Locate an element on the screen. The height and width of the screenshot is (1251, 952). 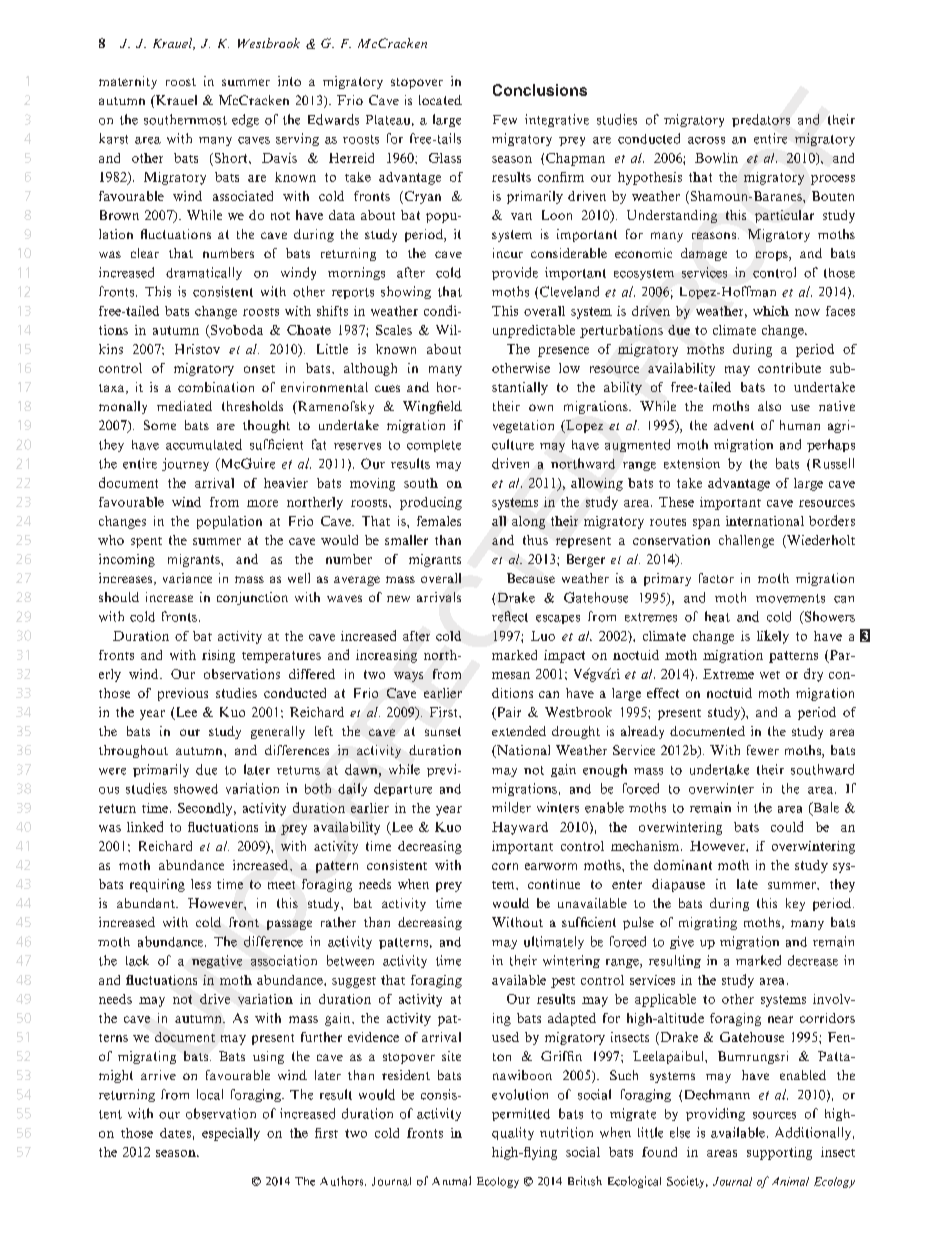
less is located at coordinates (201, 884).
